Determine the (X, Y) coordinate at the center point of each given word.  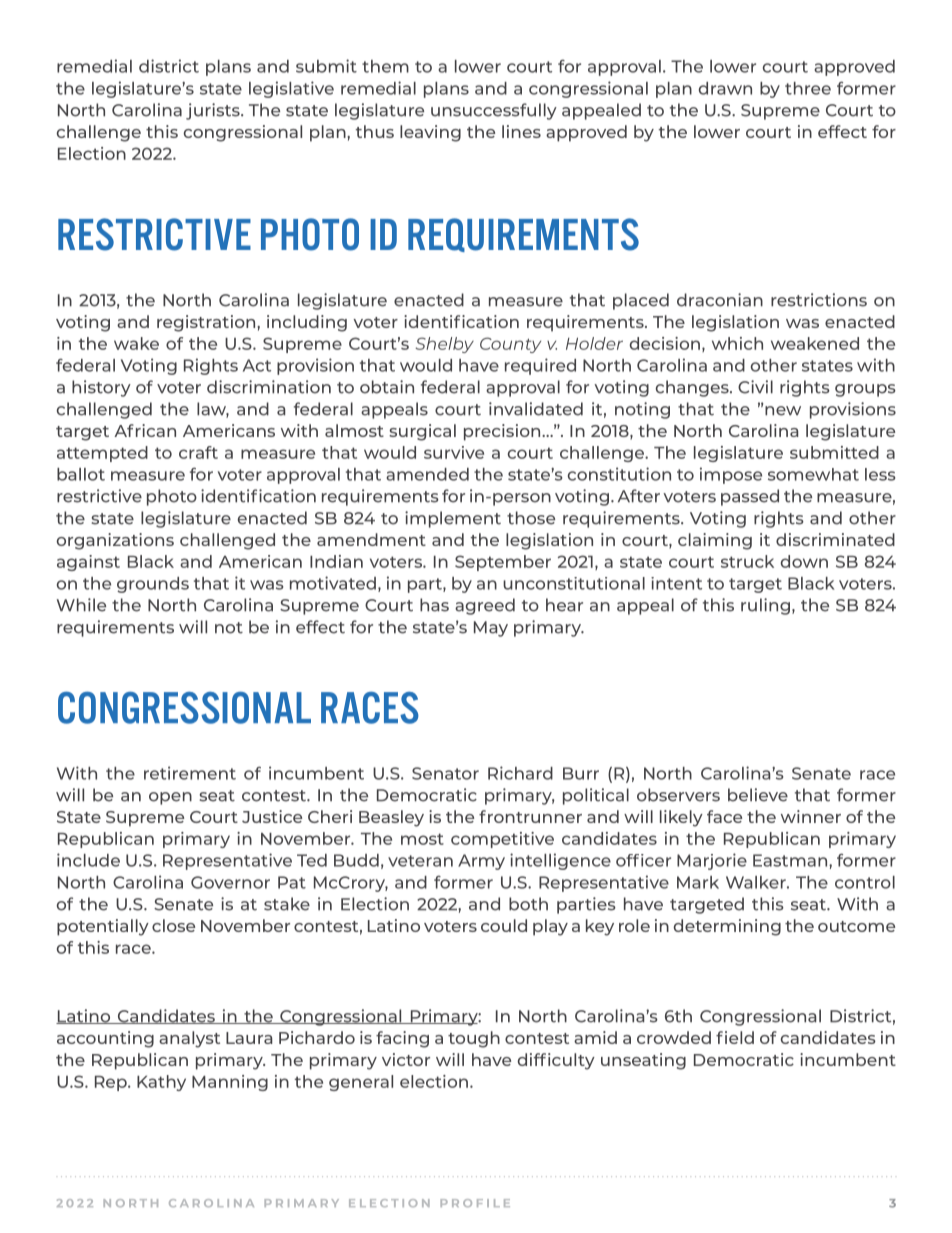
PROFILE (475, 1203)
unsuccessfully (494, 111)
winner (811, 816)
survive (454, 452)
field (735, 1037)
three (808, 88)
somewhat (813, 474)
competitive (502, 840)
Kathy (161, 1083)
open (170, 798)
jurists (214, 111)
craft (198, 452)
